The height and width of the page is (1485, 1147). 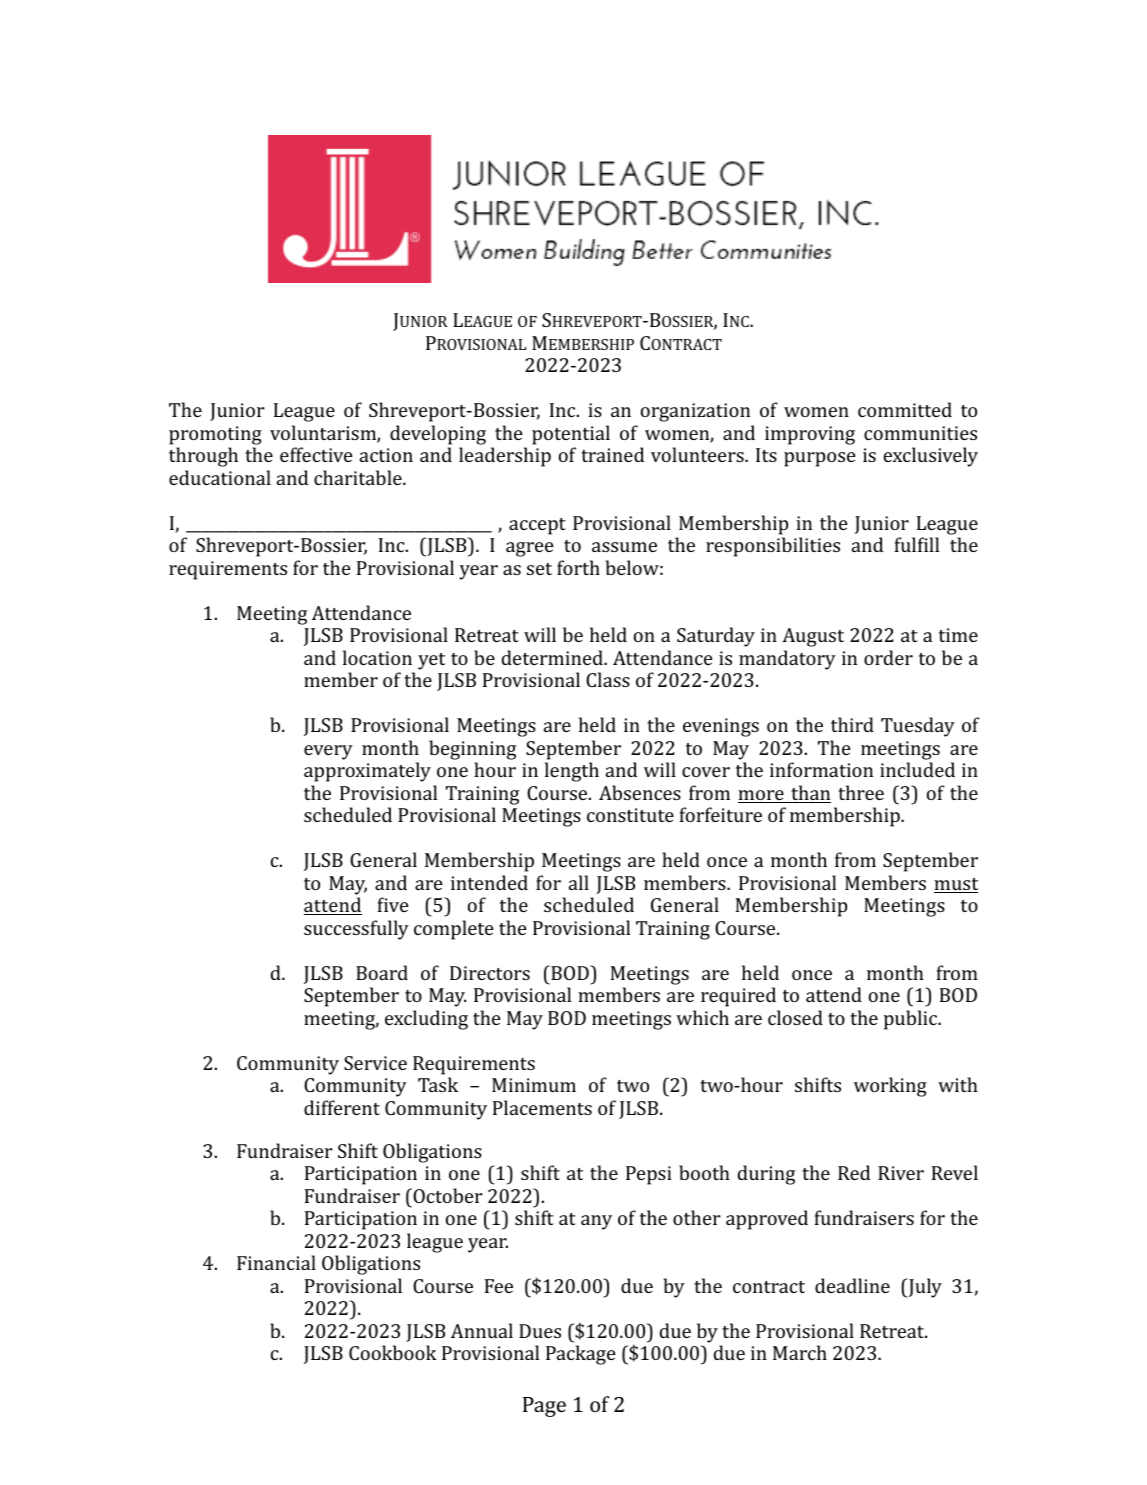 What do you see at coordinates (571, 435) in the page?
I see `potential` at bounding box center [571, 435].
